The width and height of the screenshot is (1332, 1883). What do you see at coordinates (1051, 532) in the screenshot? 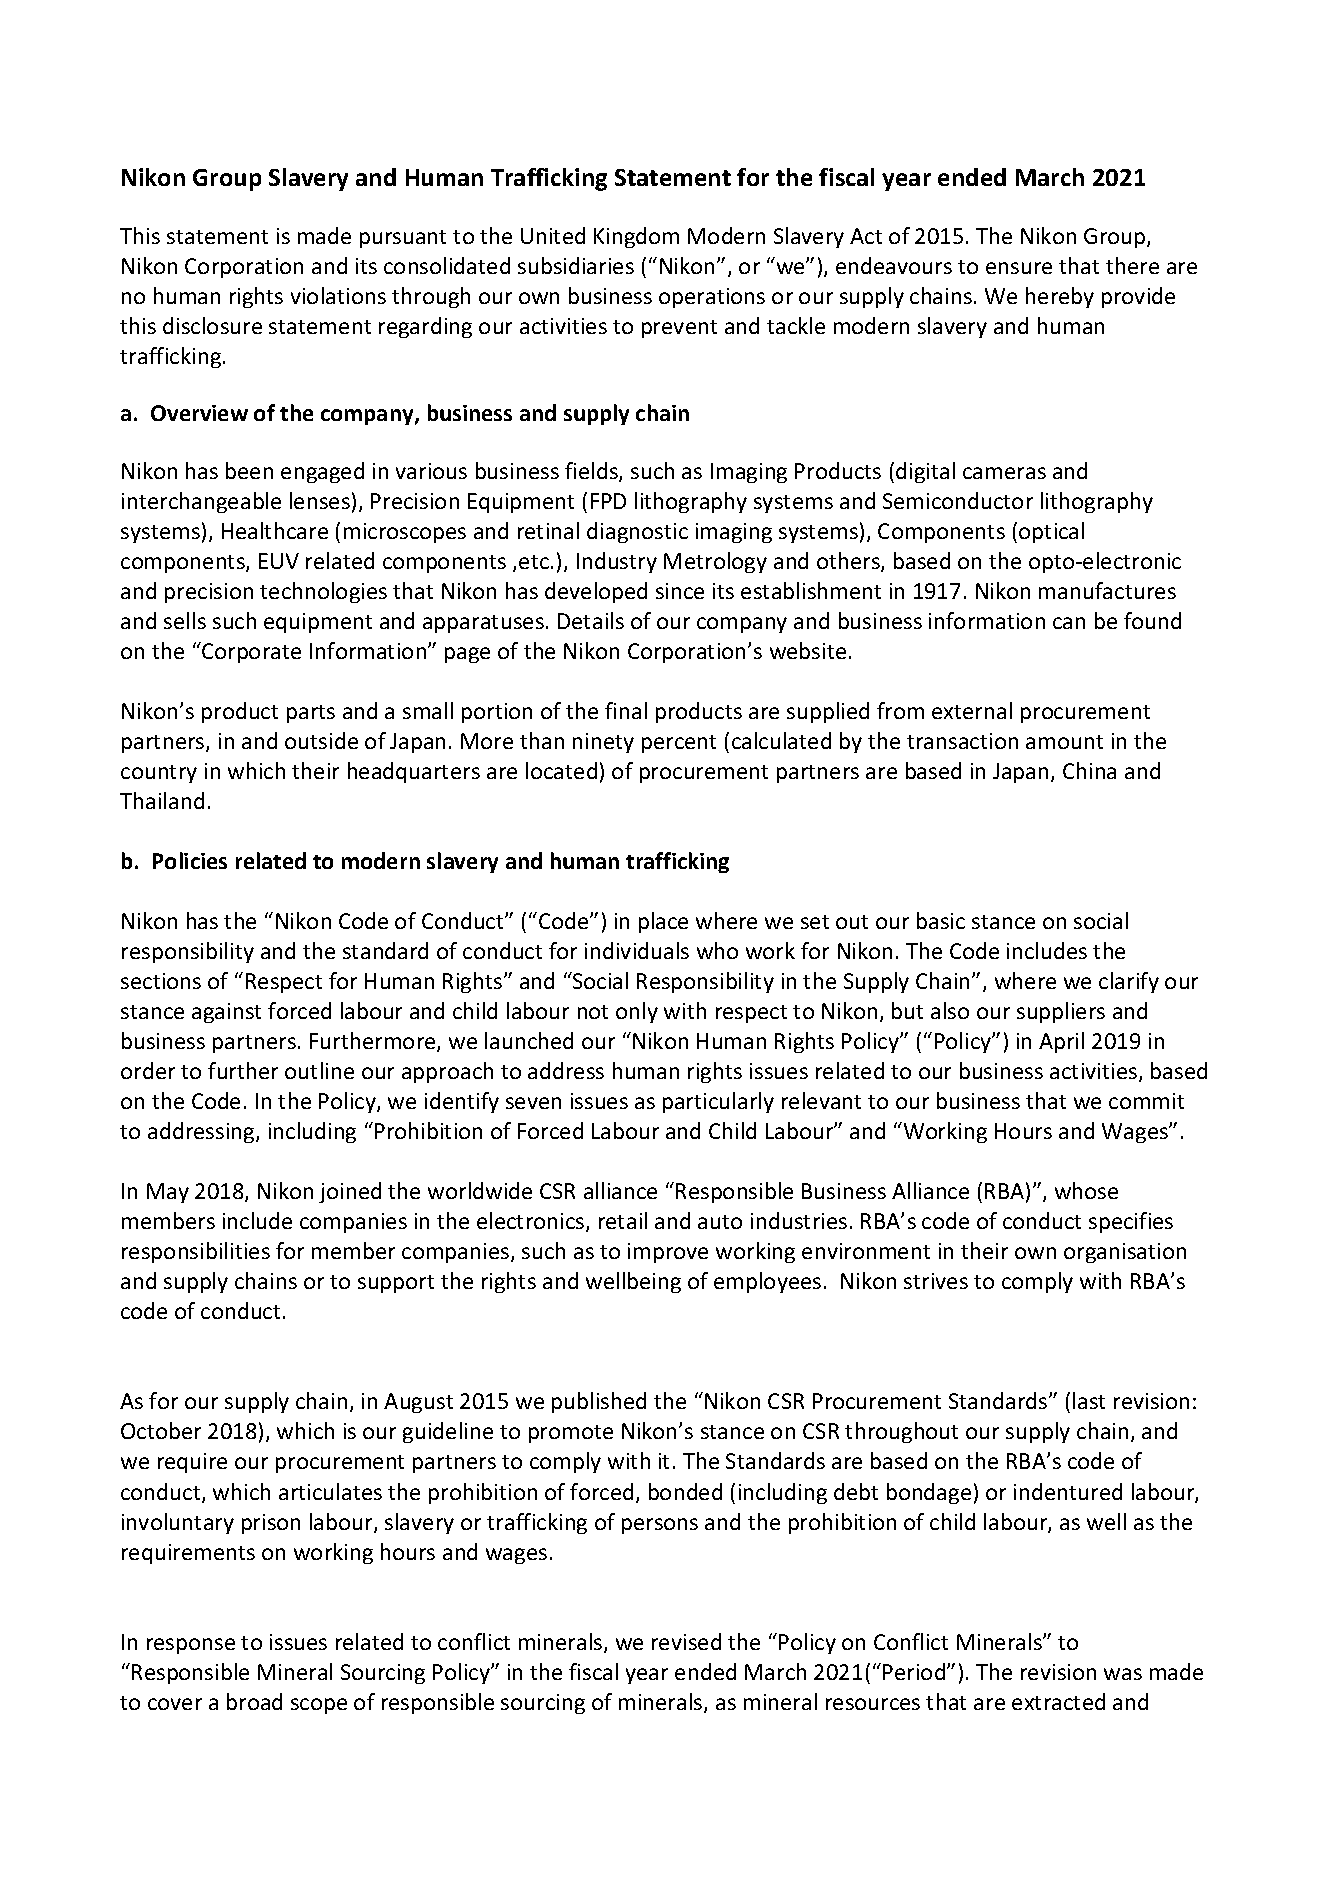
I see `optical` at bounding box center [1051, 532].
